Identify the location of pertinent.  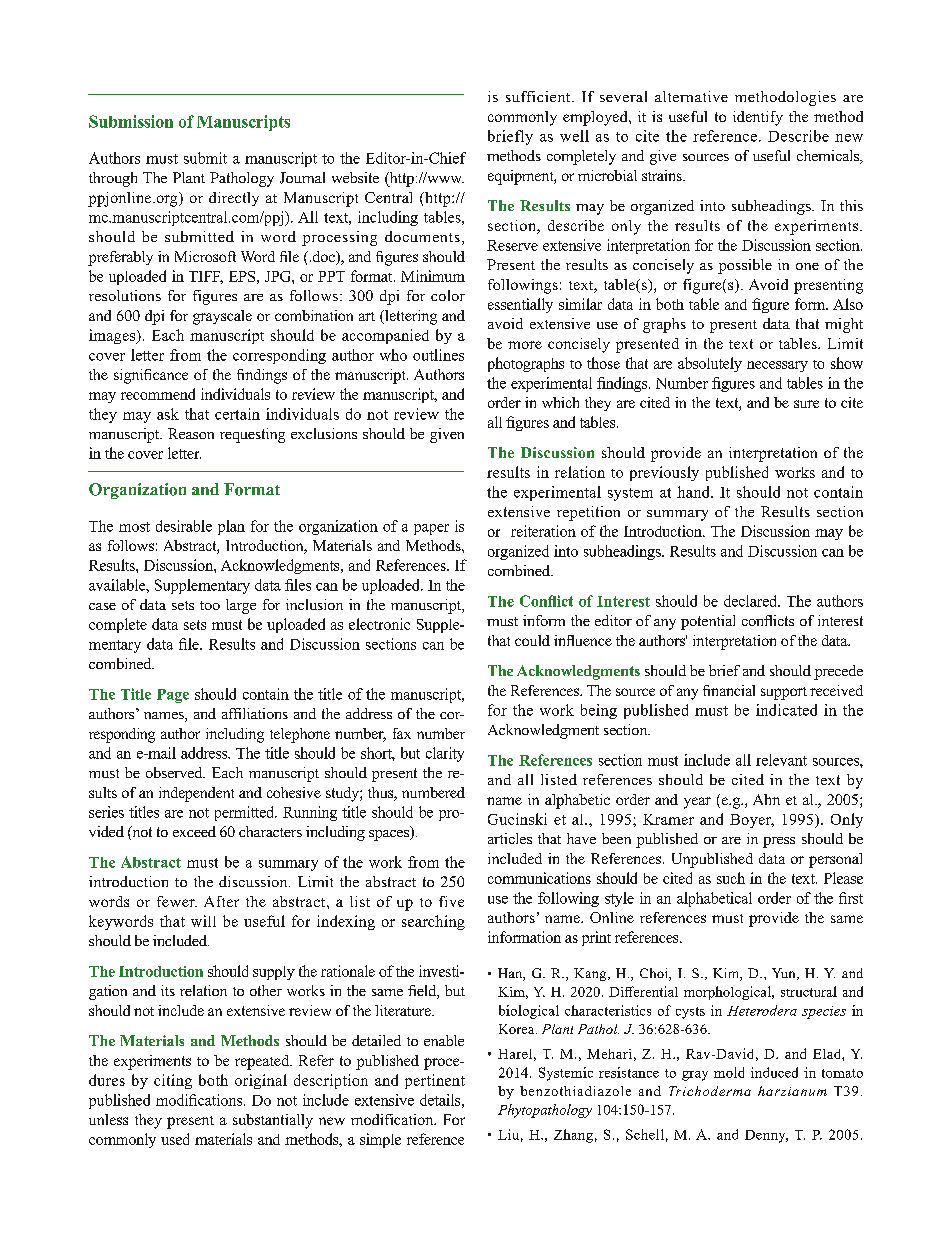
(435, 1081).
